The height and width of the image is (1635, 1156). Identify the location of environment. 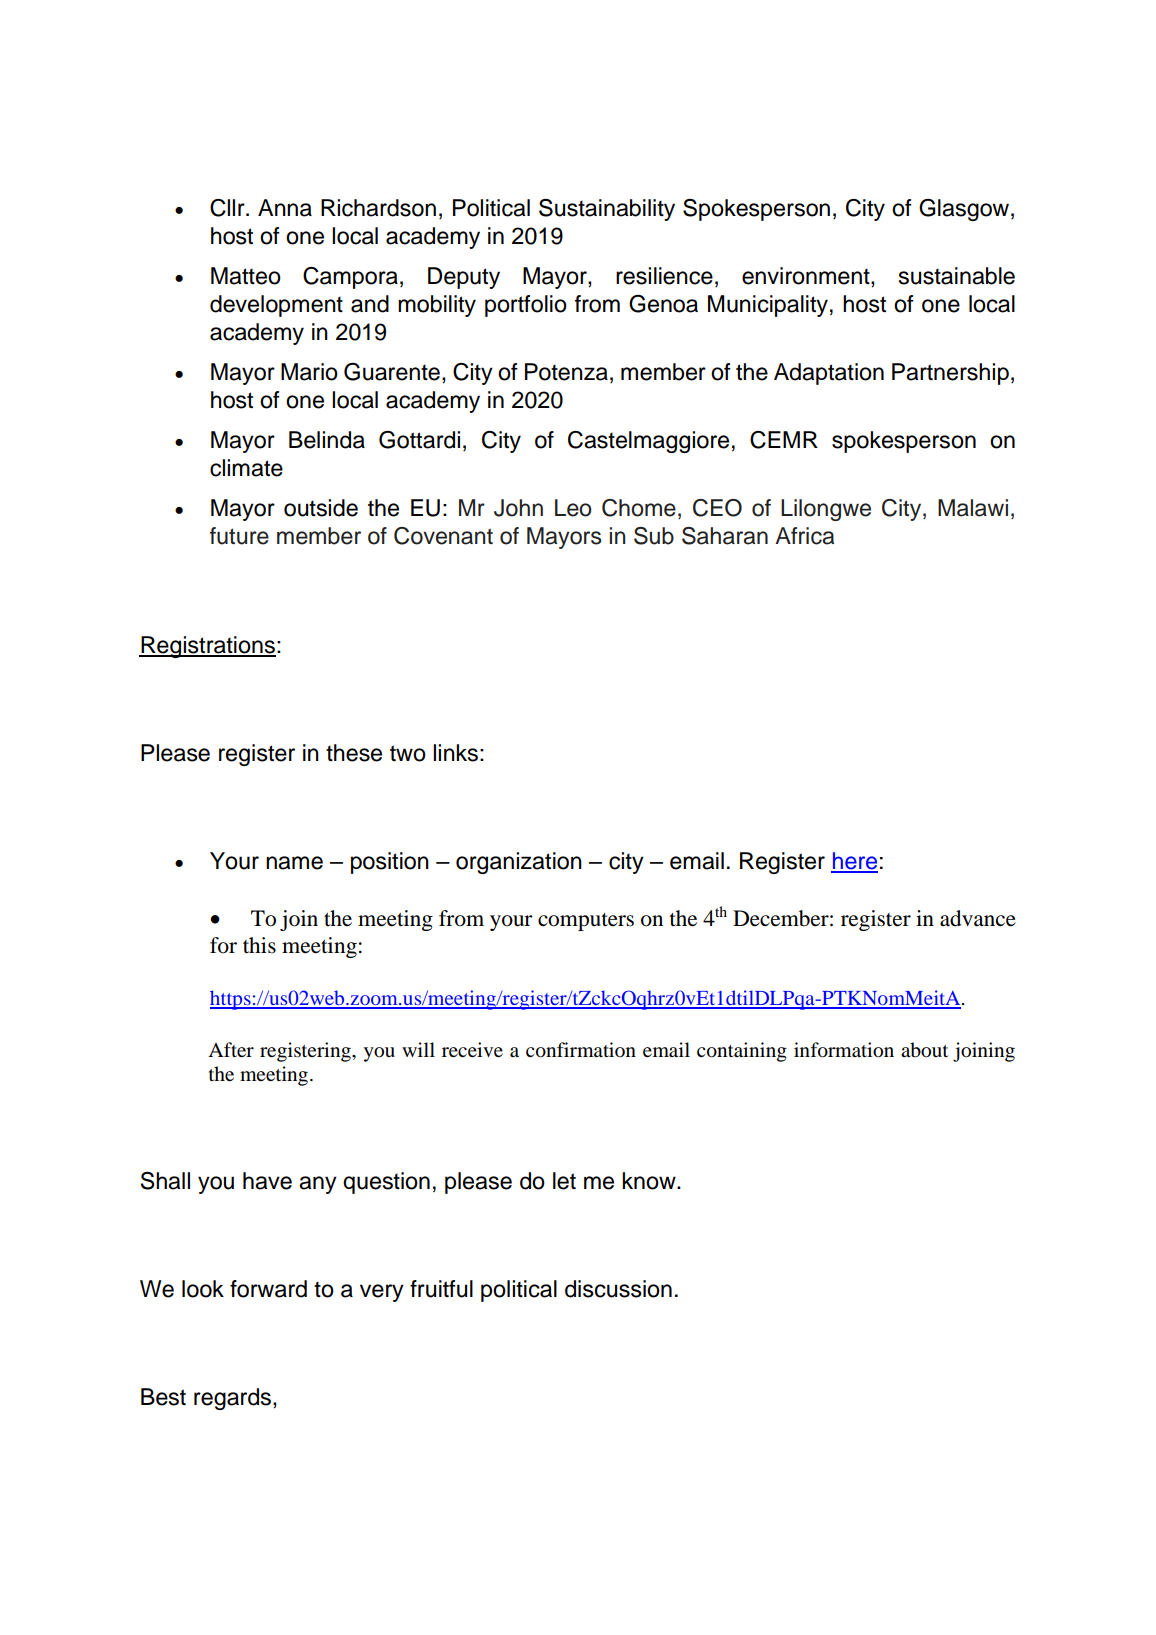
(807, 276).
